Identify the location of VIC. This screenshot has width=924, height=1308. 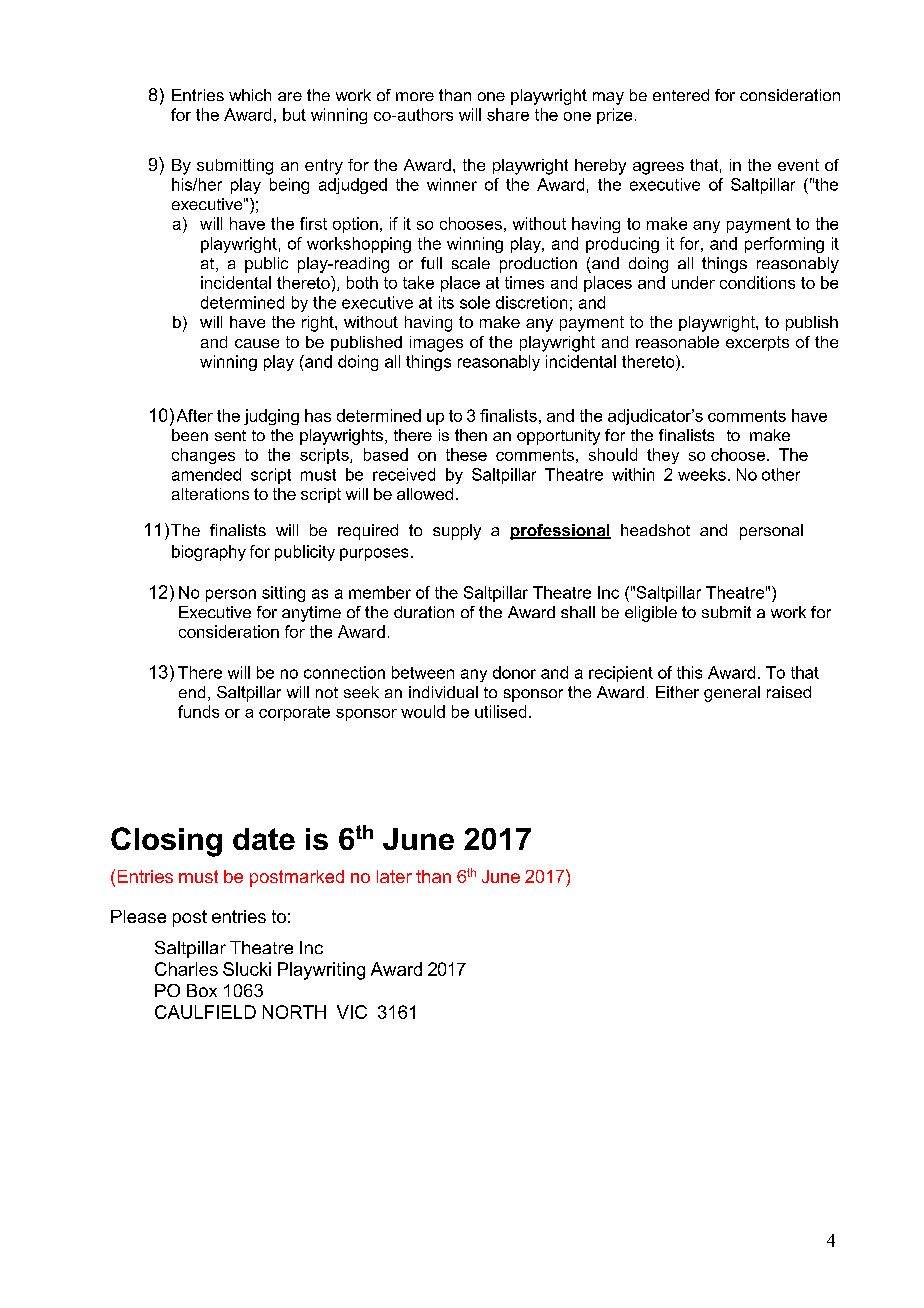
(352, 1012).
